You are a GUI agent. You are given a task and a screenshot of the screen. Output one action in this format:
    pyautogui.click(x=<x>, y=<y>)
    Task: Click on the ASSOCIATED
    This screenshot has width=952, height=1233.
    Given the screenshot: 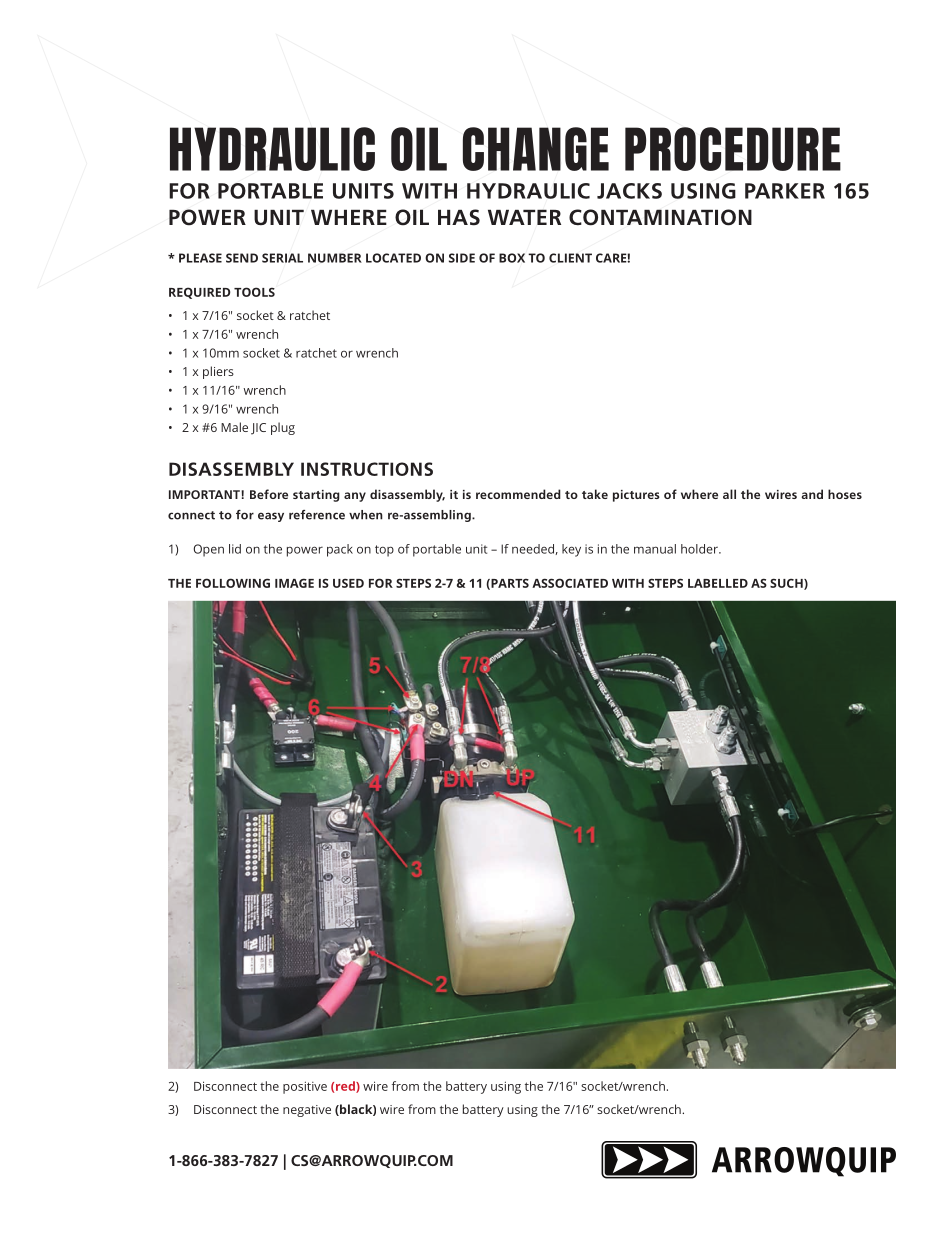 What is the action you would take?
    pyautogui.click(x=570, y=583)
